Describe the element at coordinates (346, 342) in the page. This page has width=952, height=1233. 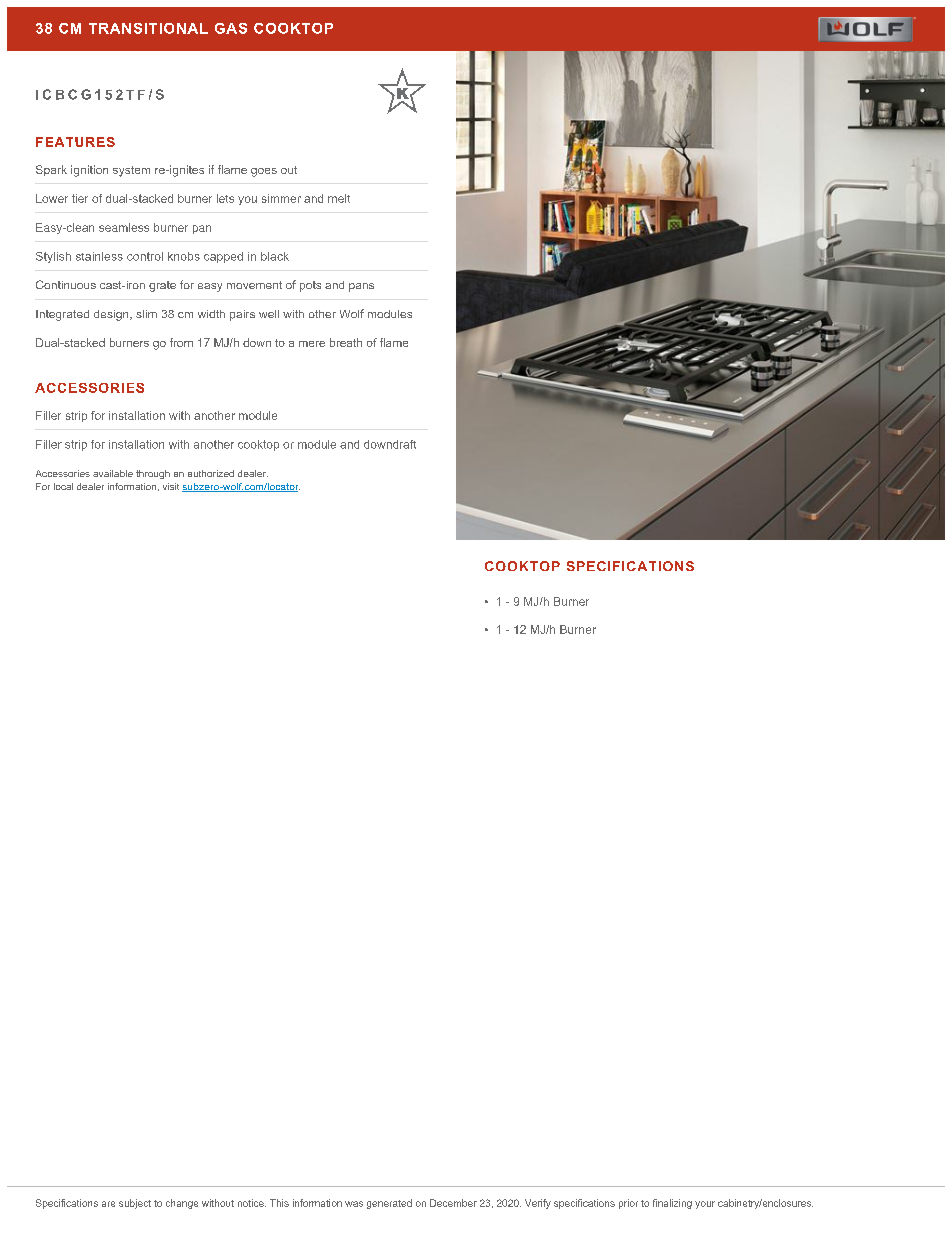
I see `breath` at that location.
